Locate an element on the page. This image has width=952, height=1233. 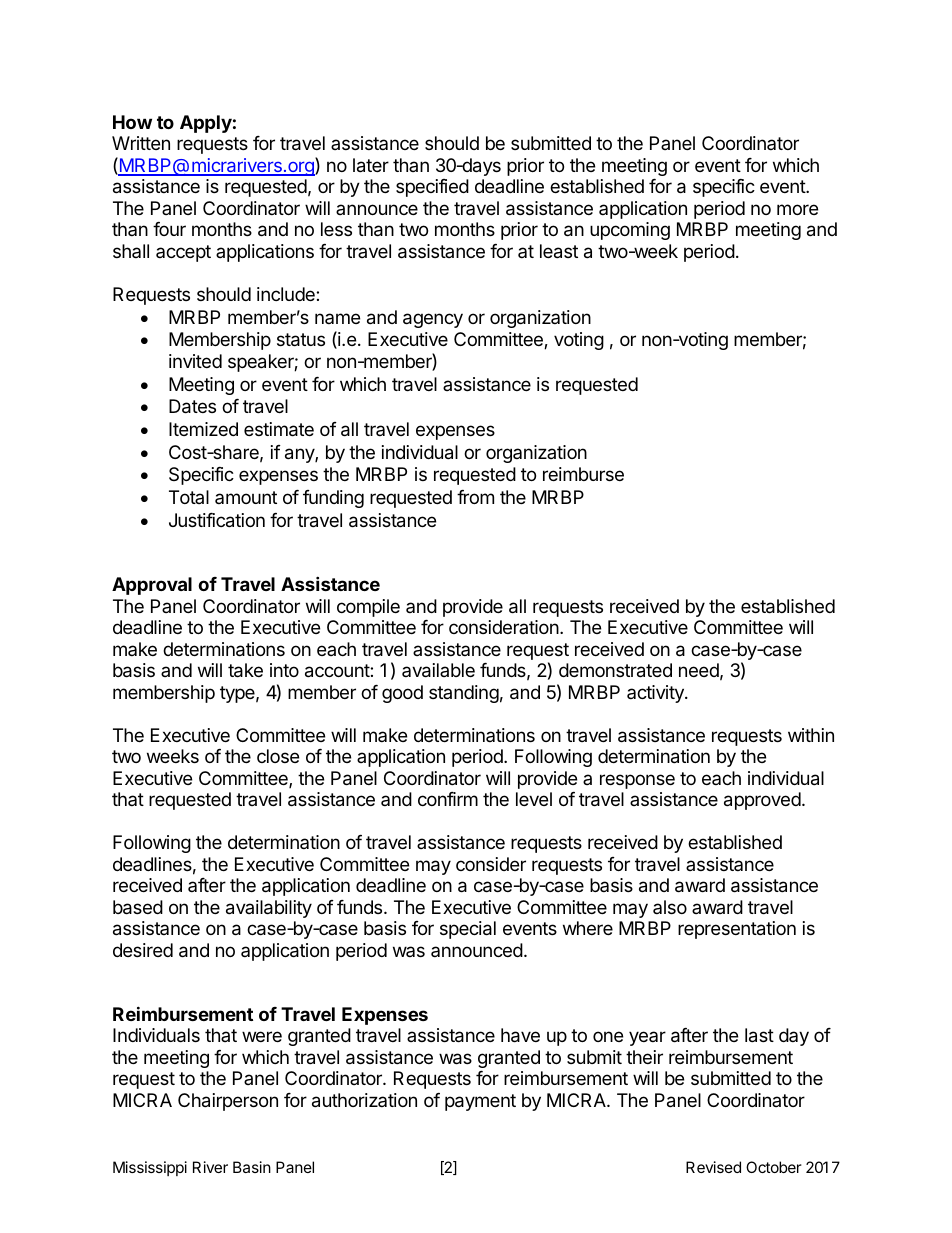
Written is located at coordinates (141, 143).
